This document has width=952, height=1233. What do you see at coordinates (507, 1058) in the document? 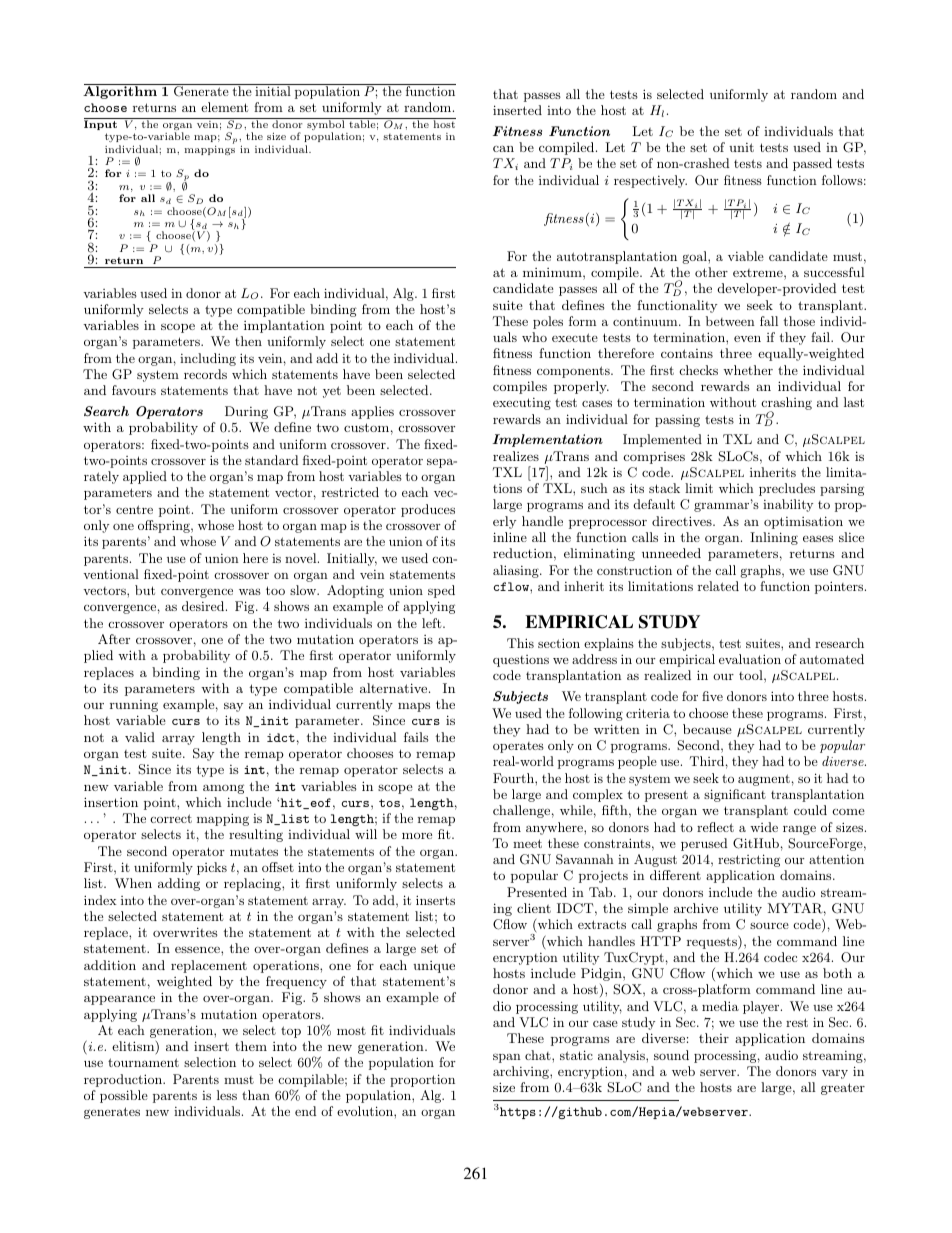
I see `span` at bounding box center [507, 1058].
